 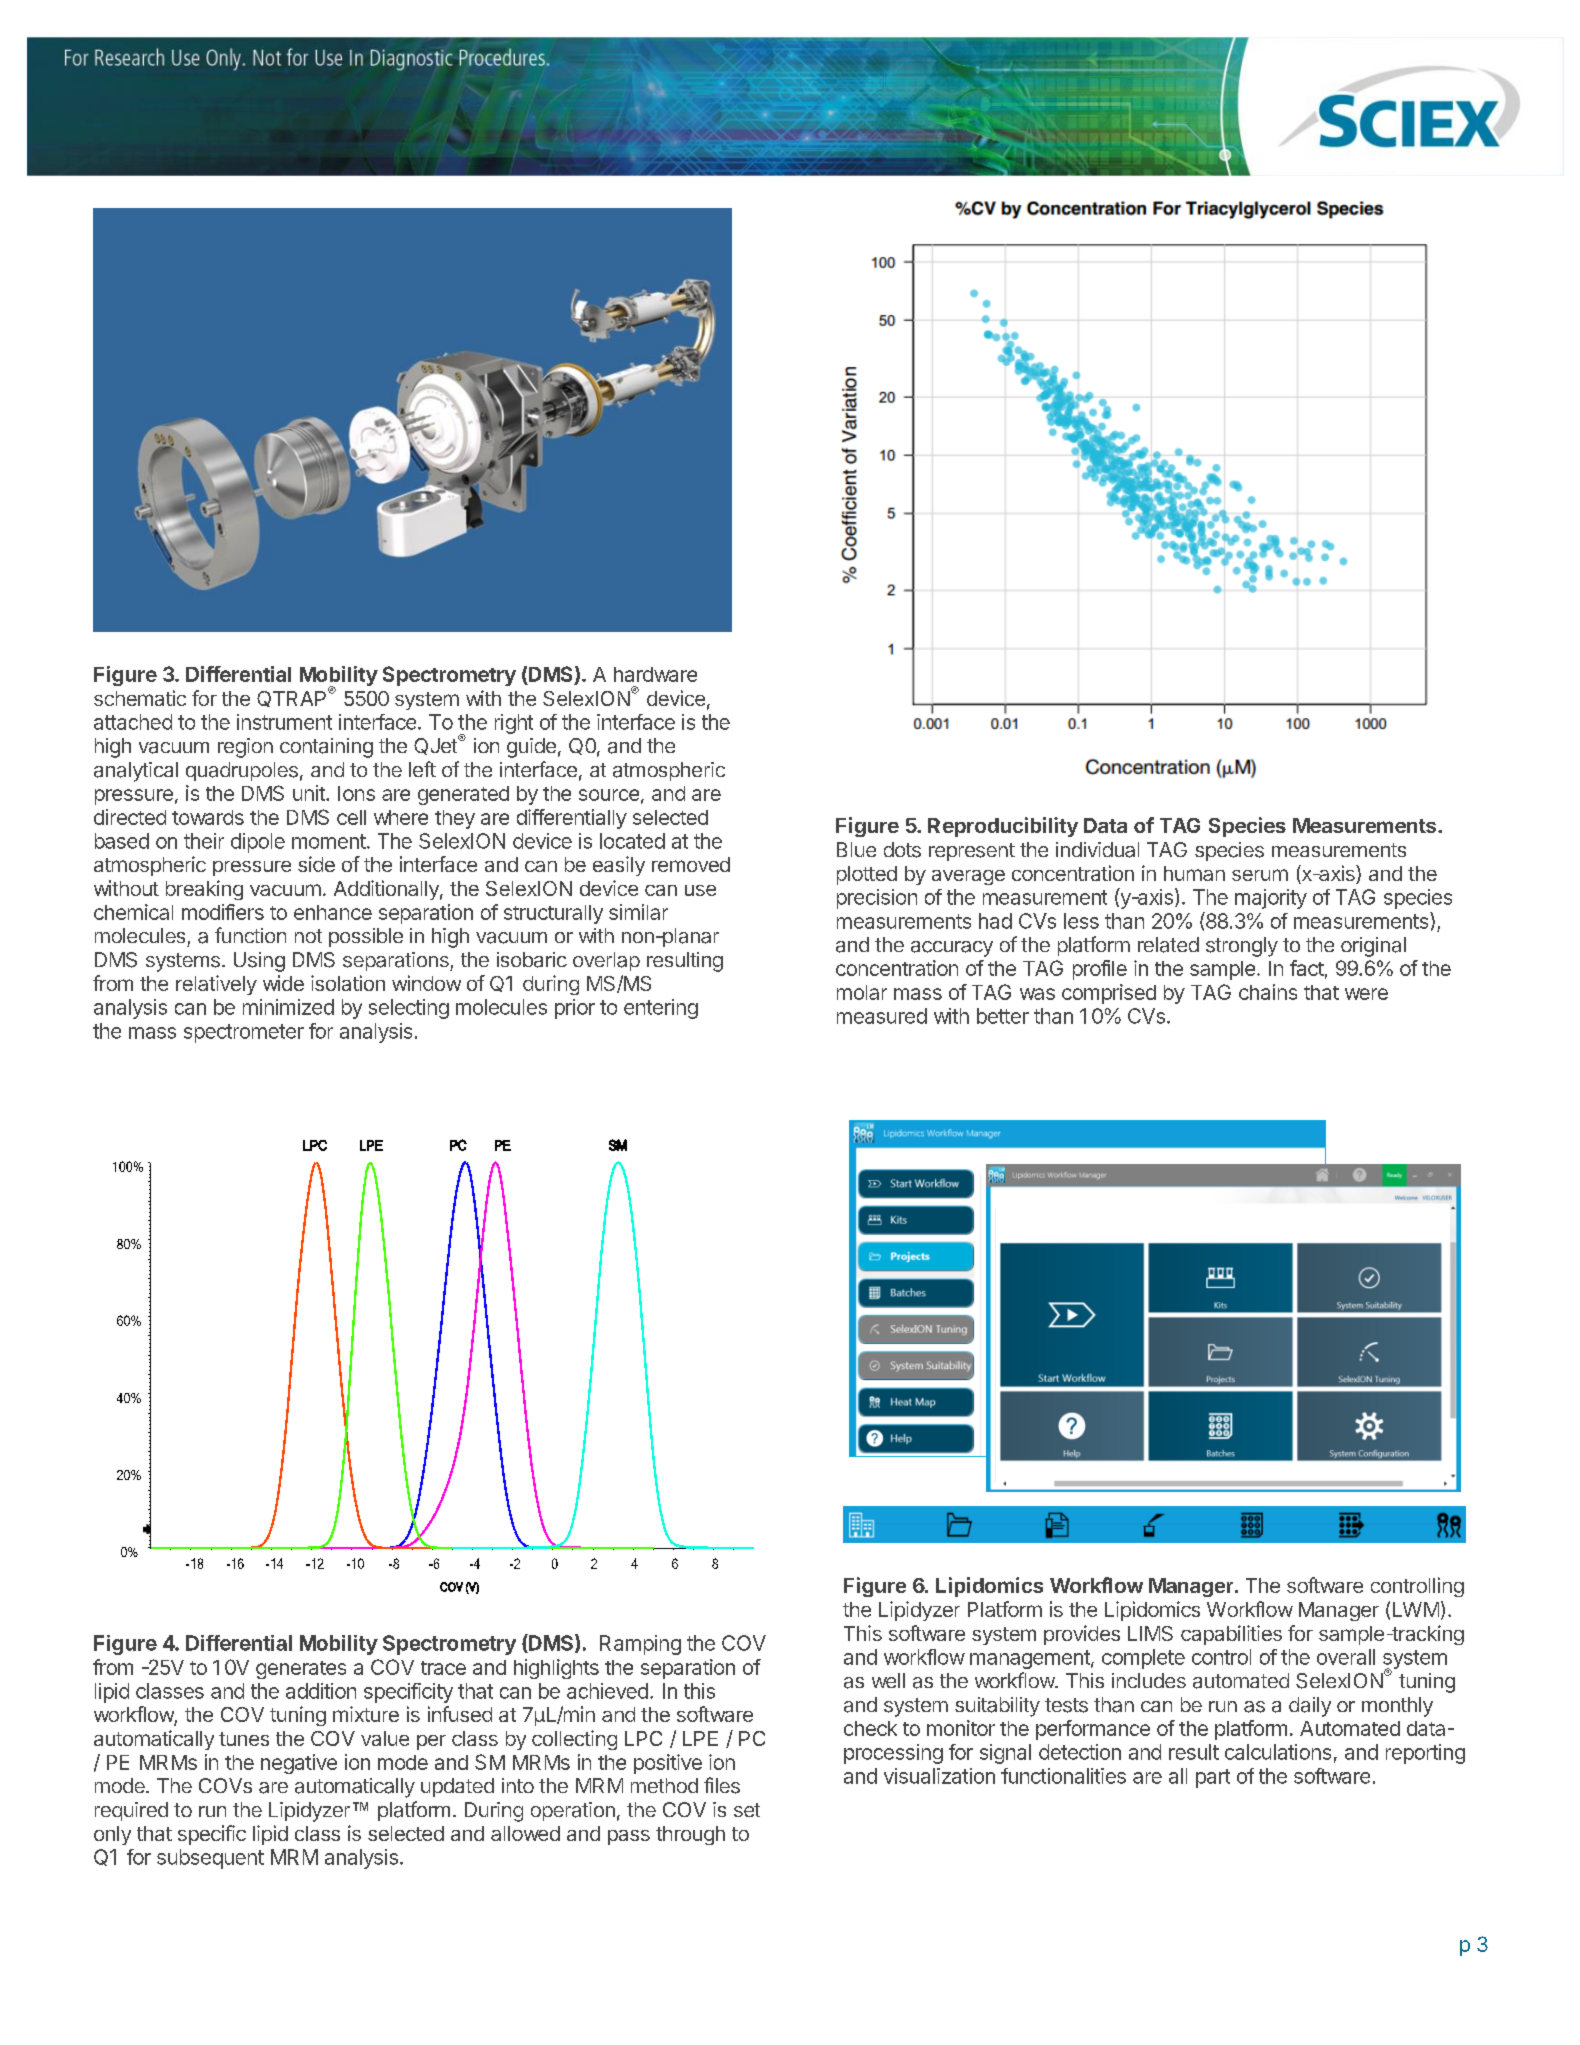 What do you see at coordinates (655, 674) in the screenshot?
I see `hardware` at bounding box center [655, 674].
